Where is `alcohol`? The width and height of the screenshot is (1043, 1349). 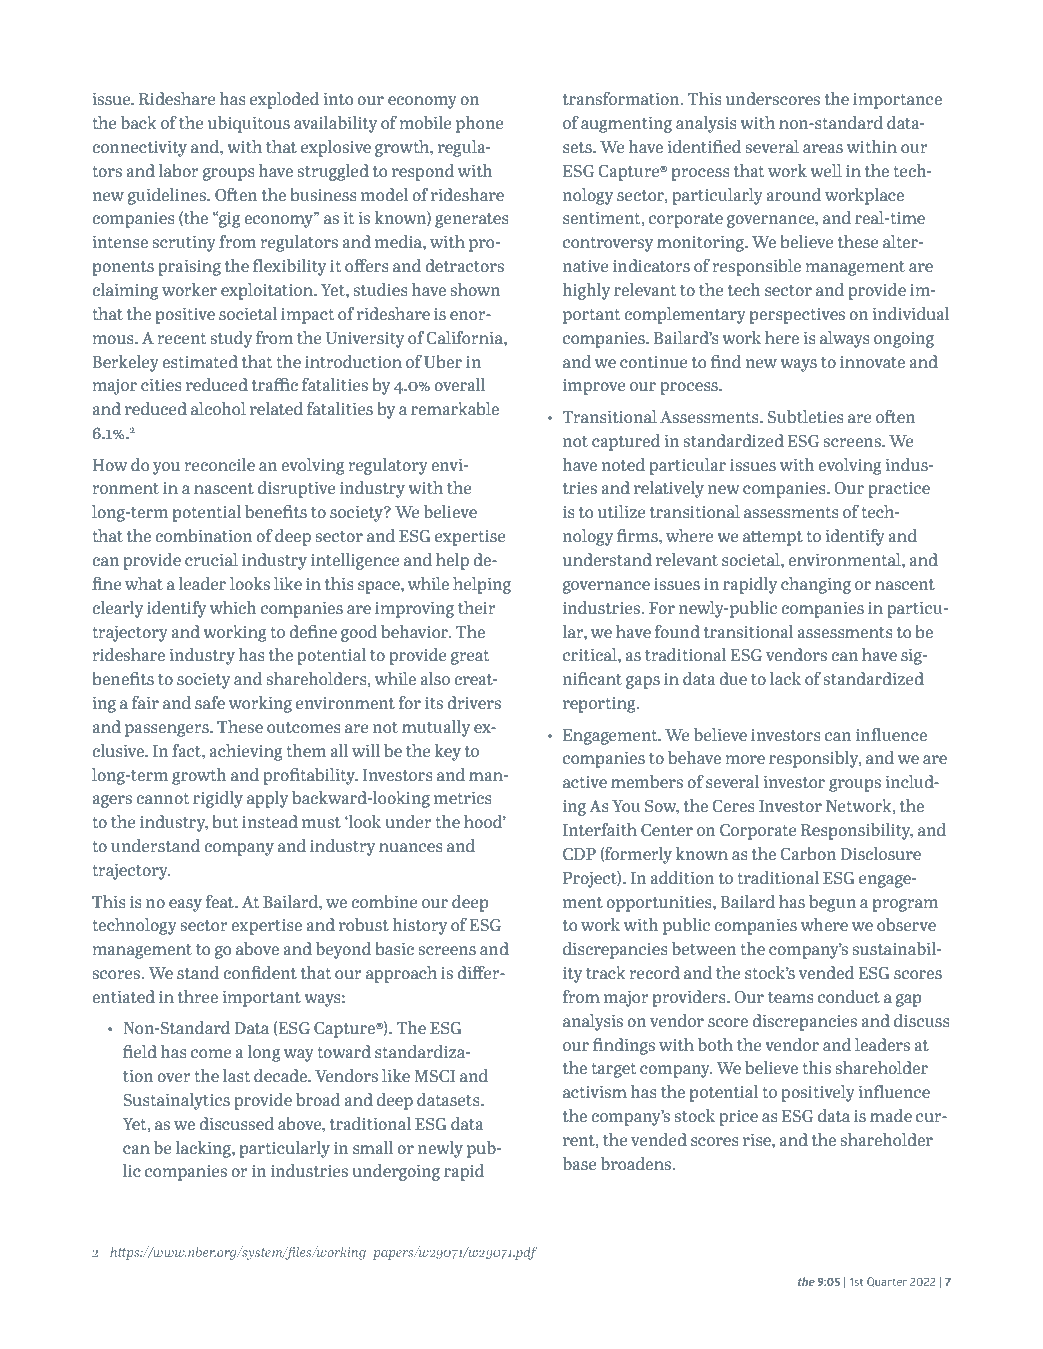 alcohol is located at coordinates (218, 408).
